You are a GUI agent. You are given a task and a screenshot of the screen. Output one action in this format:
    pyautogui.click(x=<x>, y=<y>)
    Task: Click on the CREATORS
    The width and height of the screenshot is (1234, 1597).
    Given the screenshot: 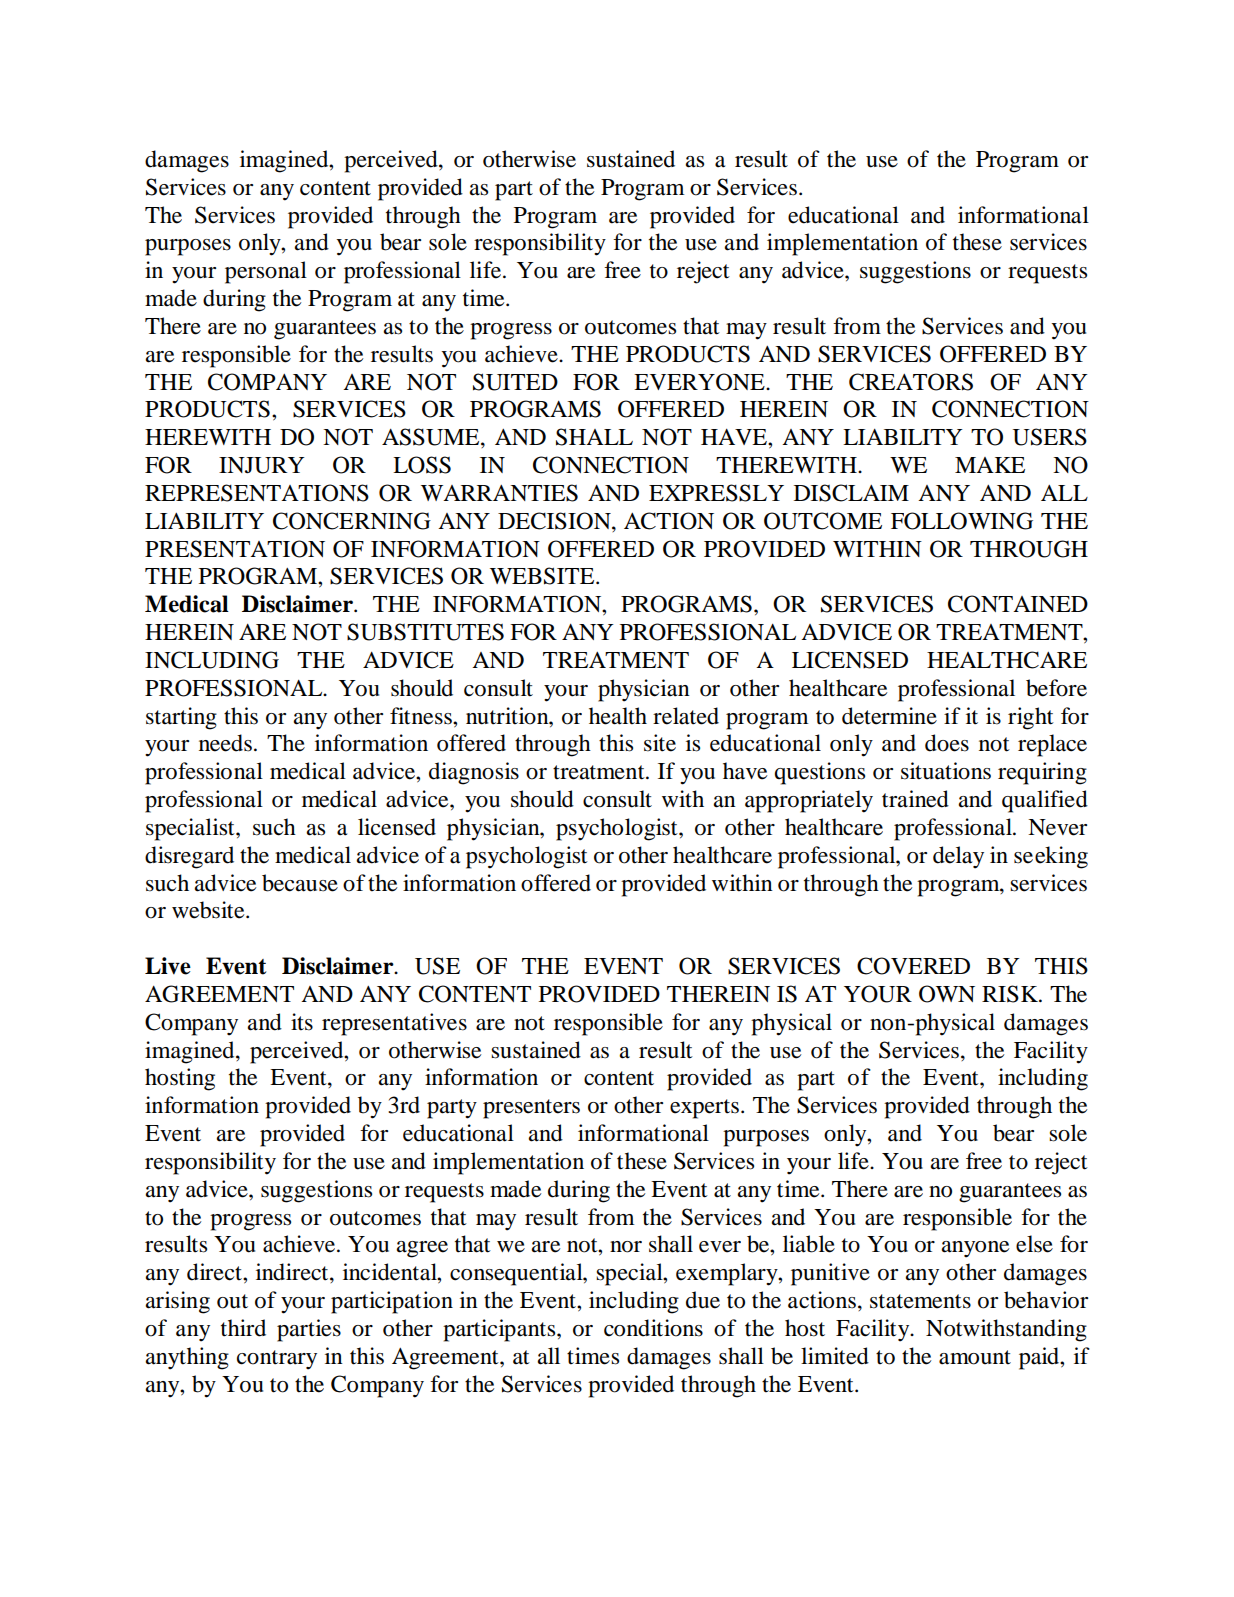 What is the action you would take?
    pyautogui.click(x=911, y=382)
